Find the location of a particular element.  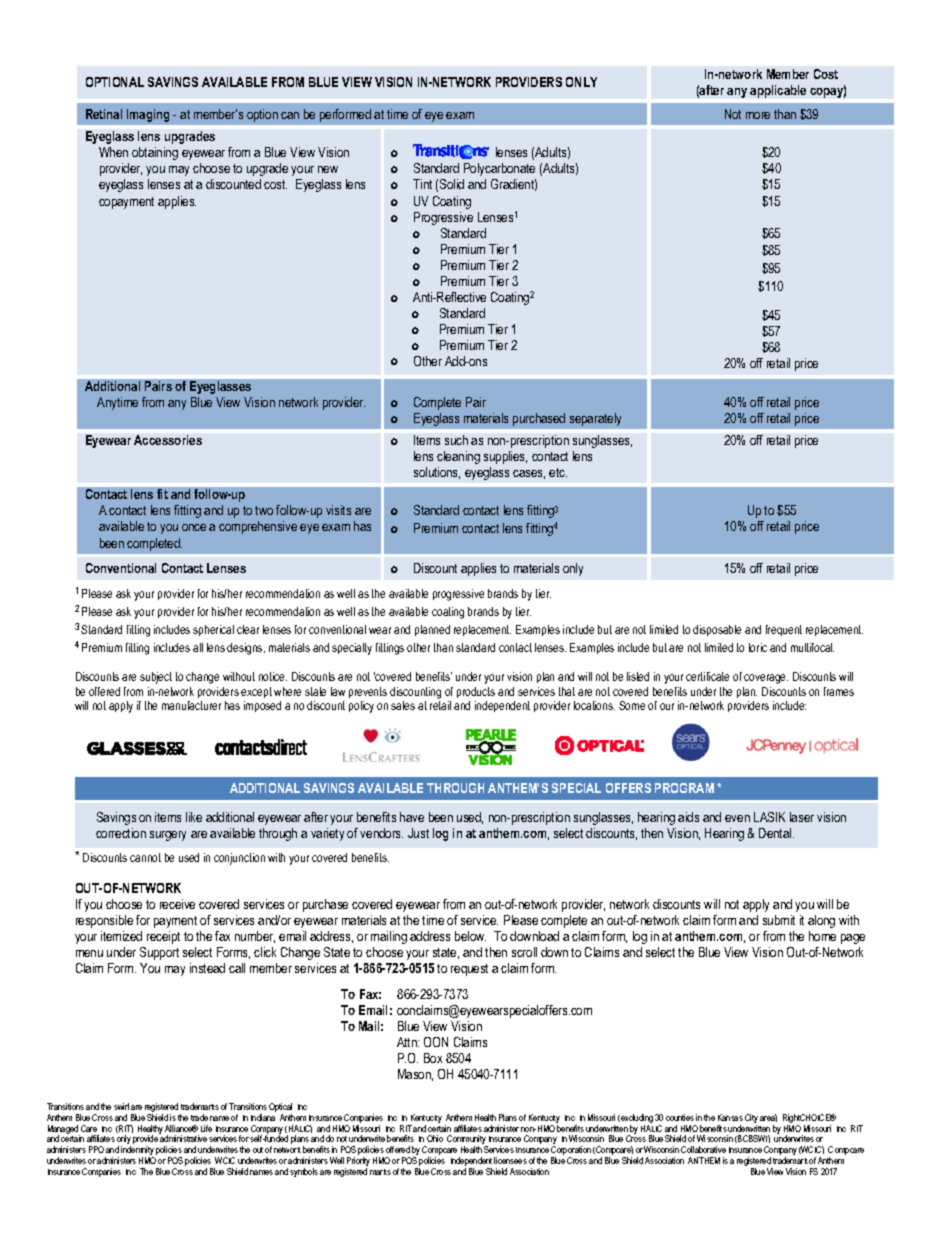

such is located at coordinates (456, 440).
